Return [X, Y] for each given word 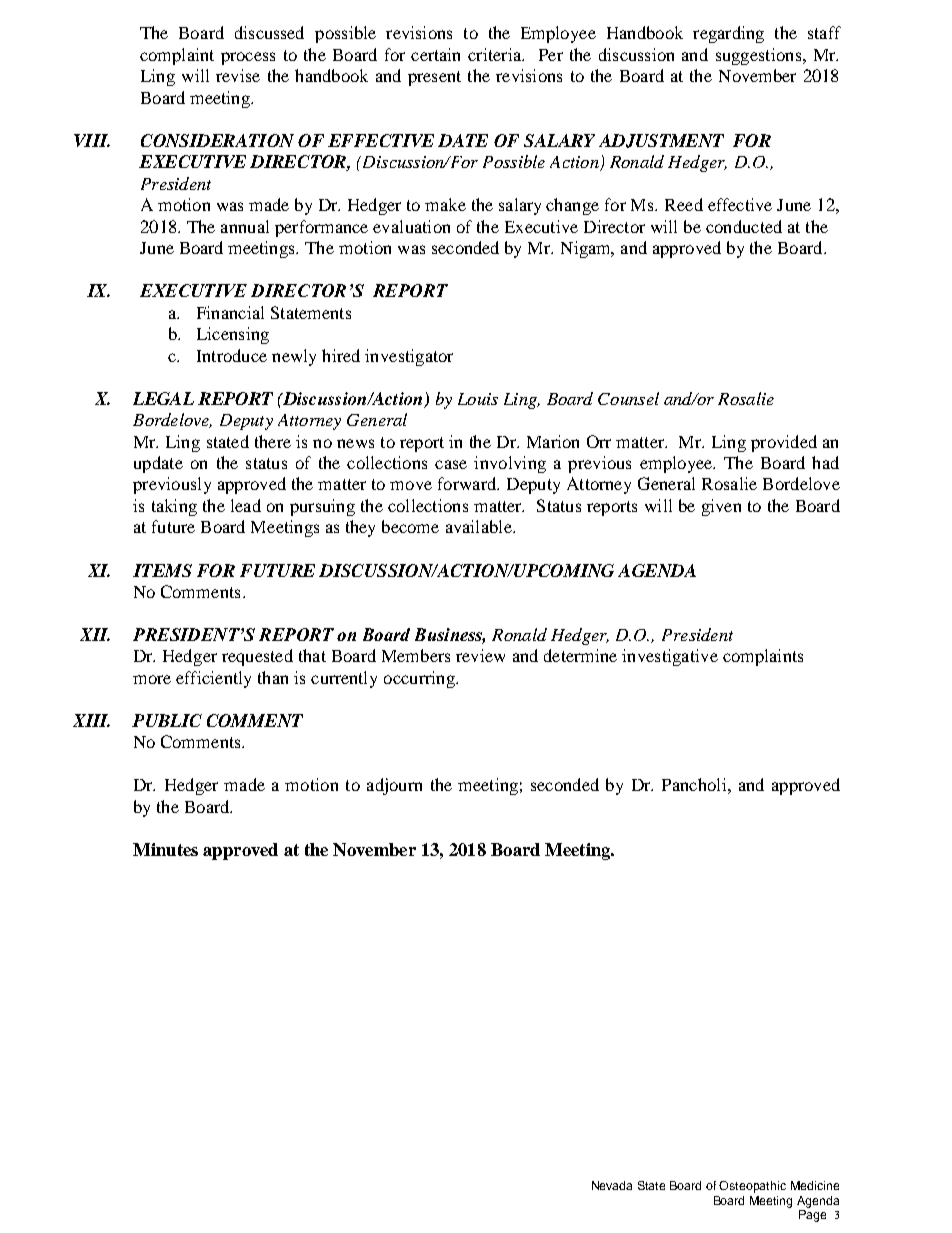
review [480, 655]
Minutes [165, 849]
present [434, 78]
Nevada [612, 1185]
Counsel [628, 398]
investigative [670, 657]
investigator [409, 357]
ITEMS [162, 570]
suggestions [760, 56]
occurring [420, 679]
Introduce [232, 355]
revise [238, 75]
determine [580, 655]
